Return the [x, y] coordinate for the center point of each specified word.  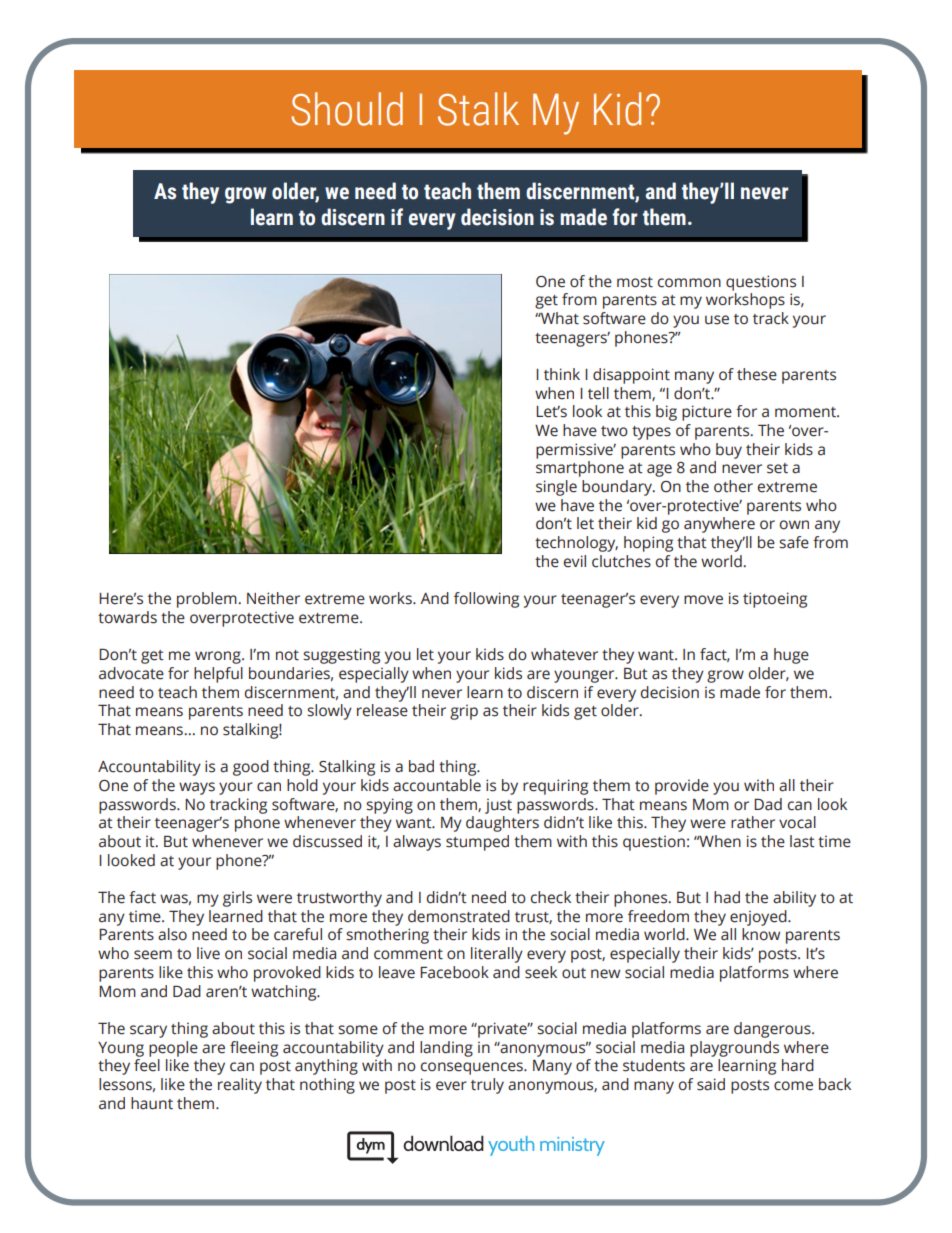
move [703, 600]
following [486, 600]
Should [347, 109]
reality [240, 1086]
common [689, 283]
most [635, 282]
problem [208, 600]
